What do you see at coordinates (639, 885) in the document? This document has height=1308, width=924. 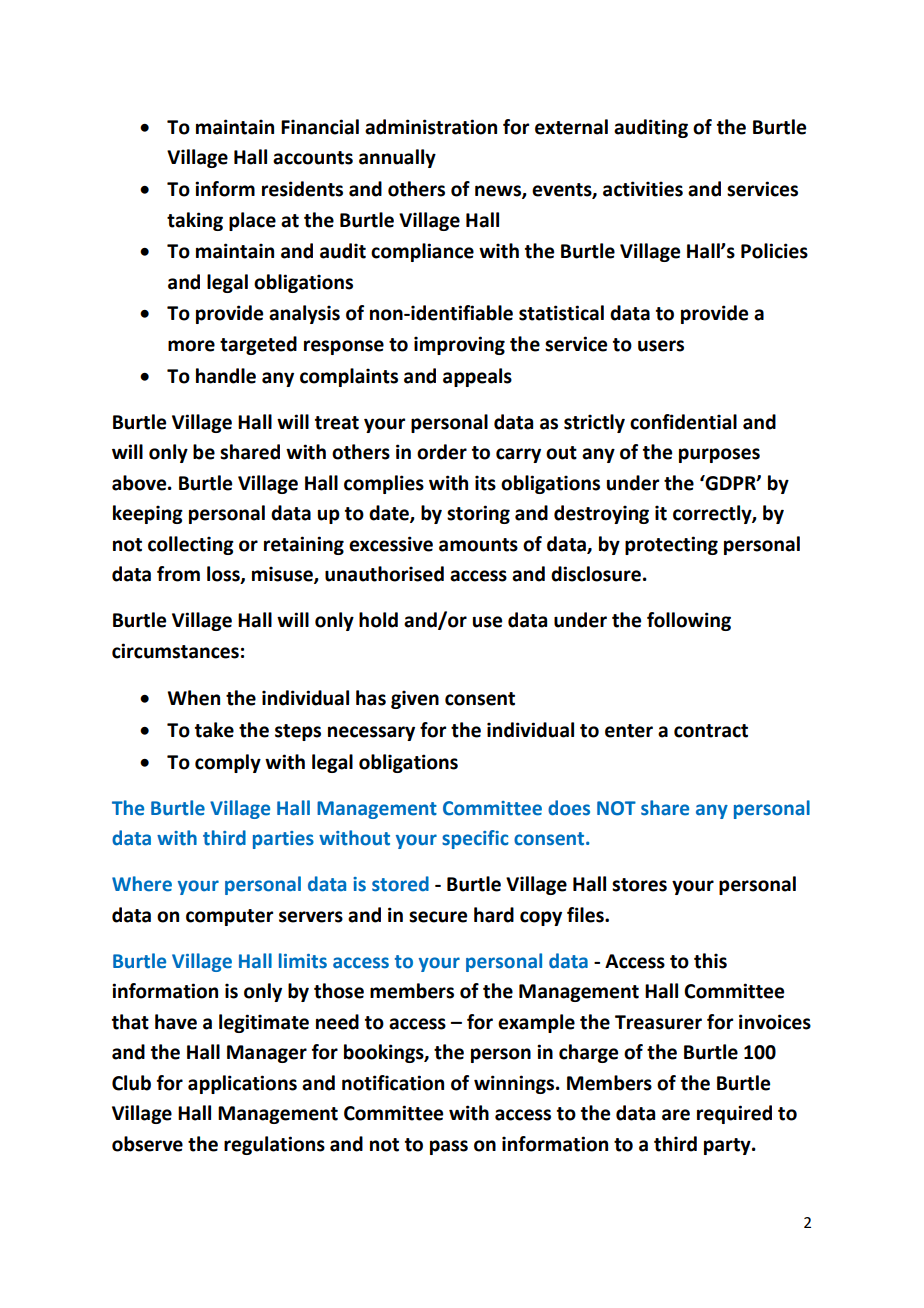 I see `stores` at bounding box center [639, 885].
